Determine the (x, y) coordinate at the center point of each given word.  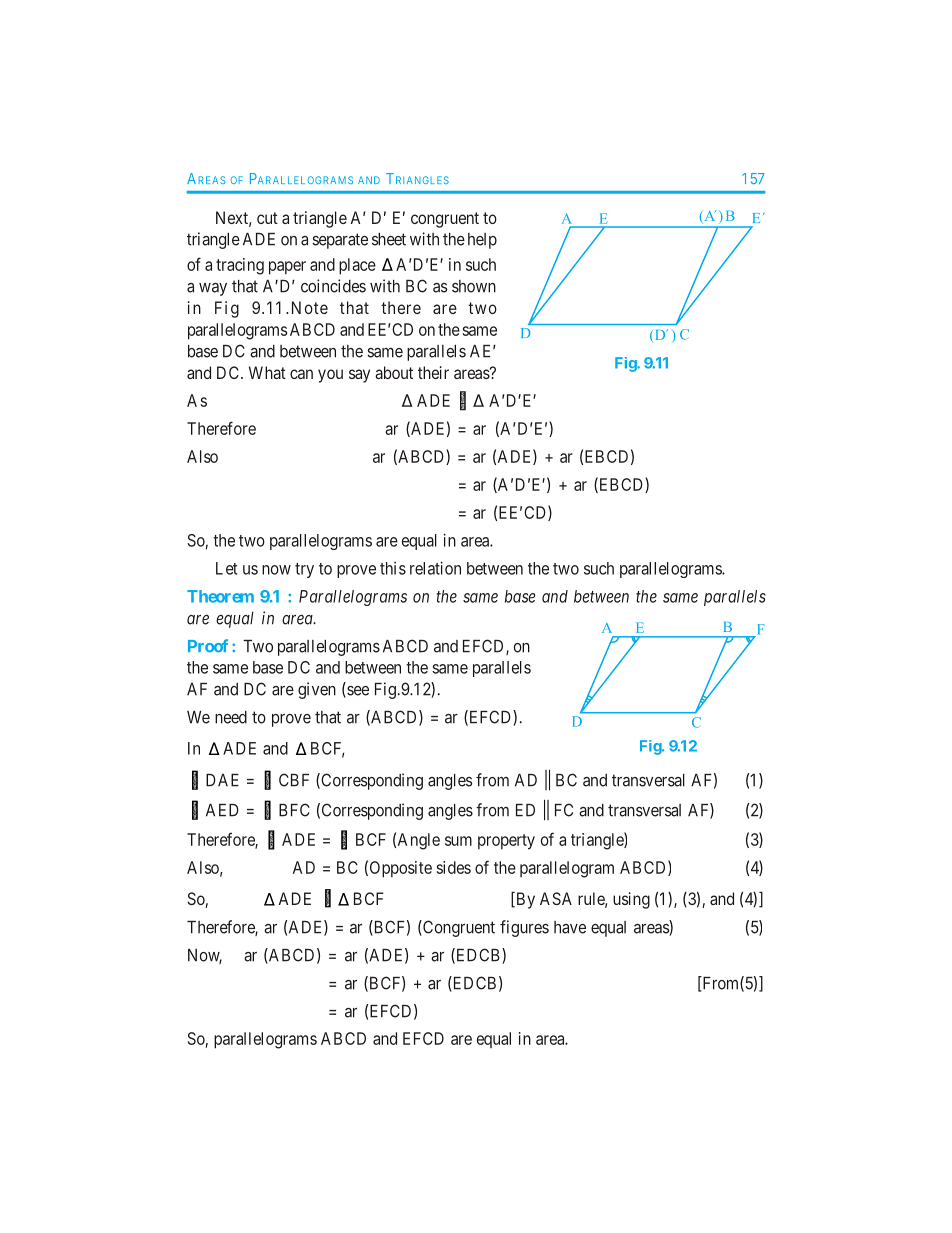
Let (226, 568)
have (570, 927)
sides (454, 867)
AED (222, 810)
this (393, 568)
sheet (389, 239)
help (482, 241)
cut (267, 218)
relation (435, 568)
